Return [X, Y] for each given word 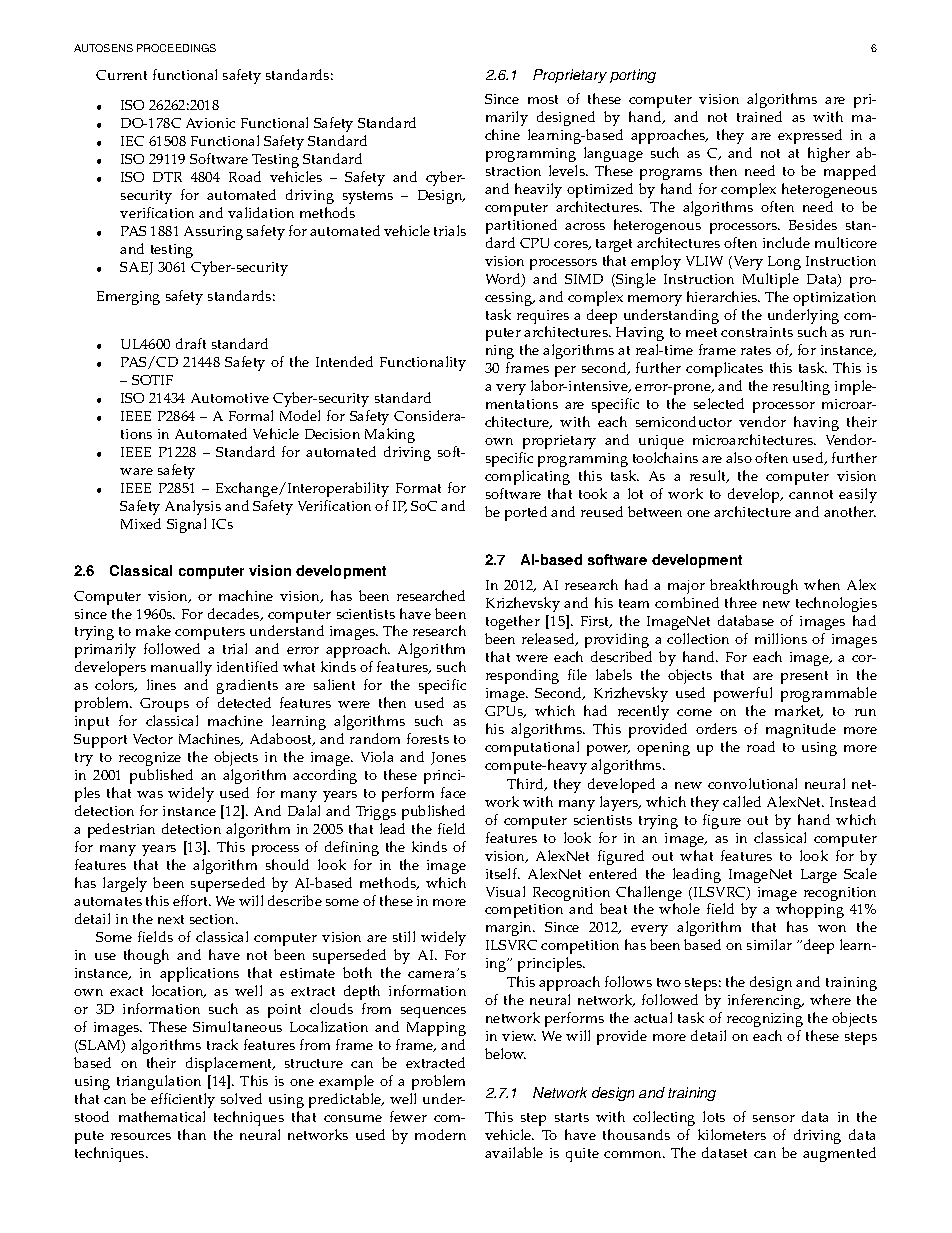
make [153, 630]
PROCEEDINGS [176, 48]
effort [192, 900]
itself [503, 873]
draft [191, 343]
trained [759, 116]
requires [543, 318]
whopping [810, 912]
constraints [757, 332]
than [192, 1134]
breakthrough [754, 588]
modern [440, 1134]
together [513, 622]
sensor [774, 1118]
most [543, 99]
